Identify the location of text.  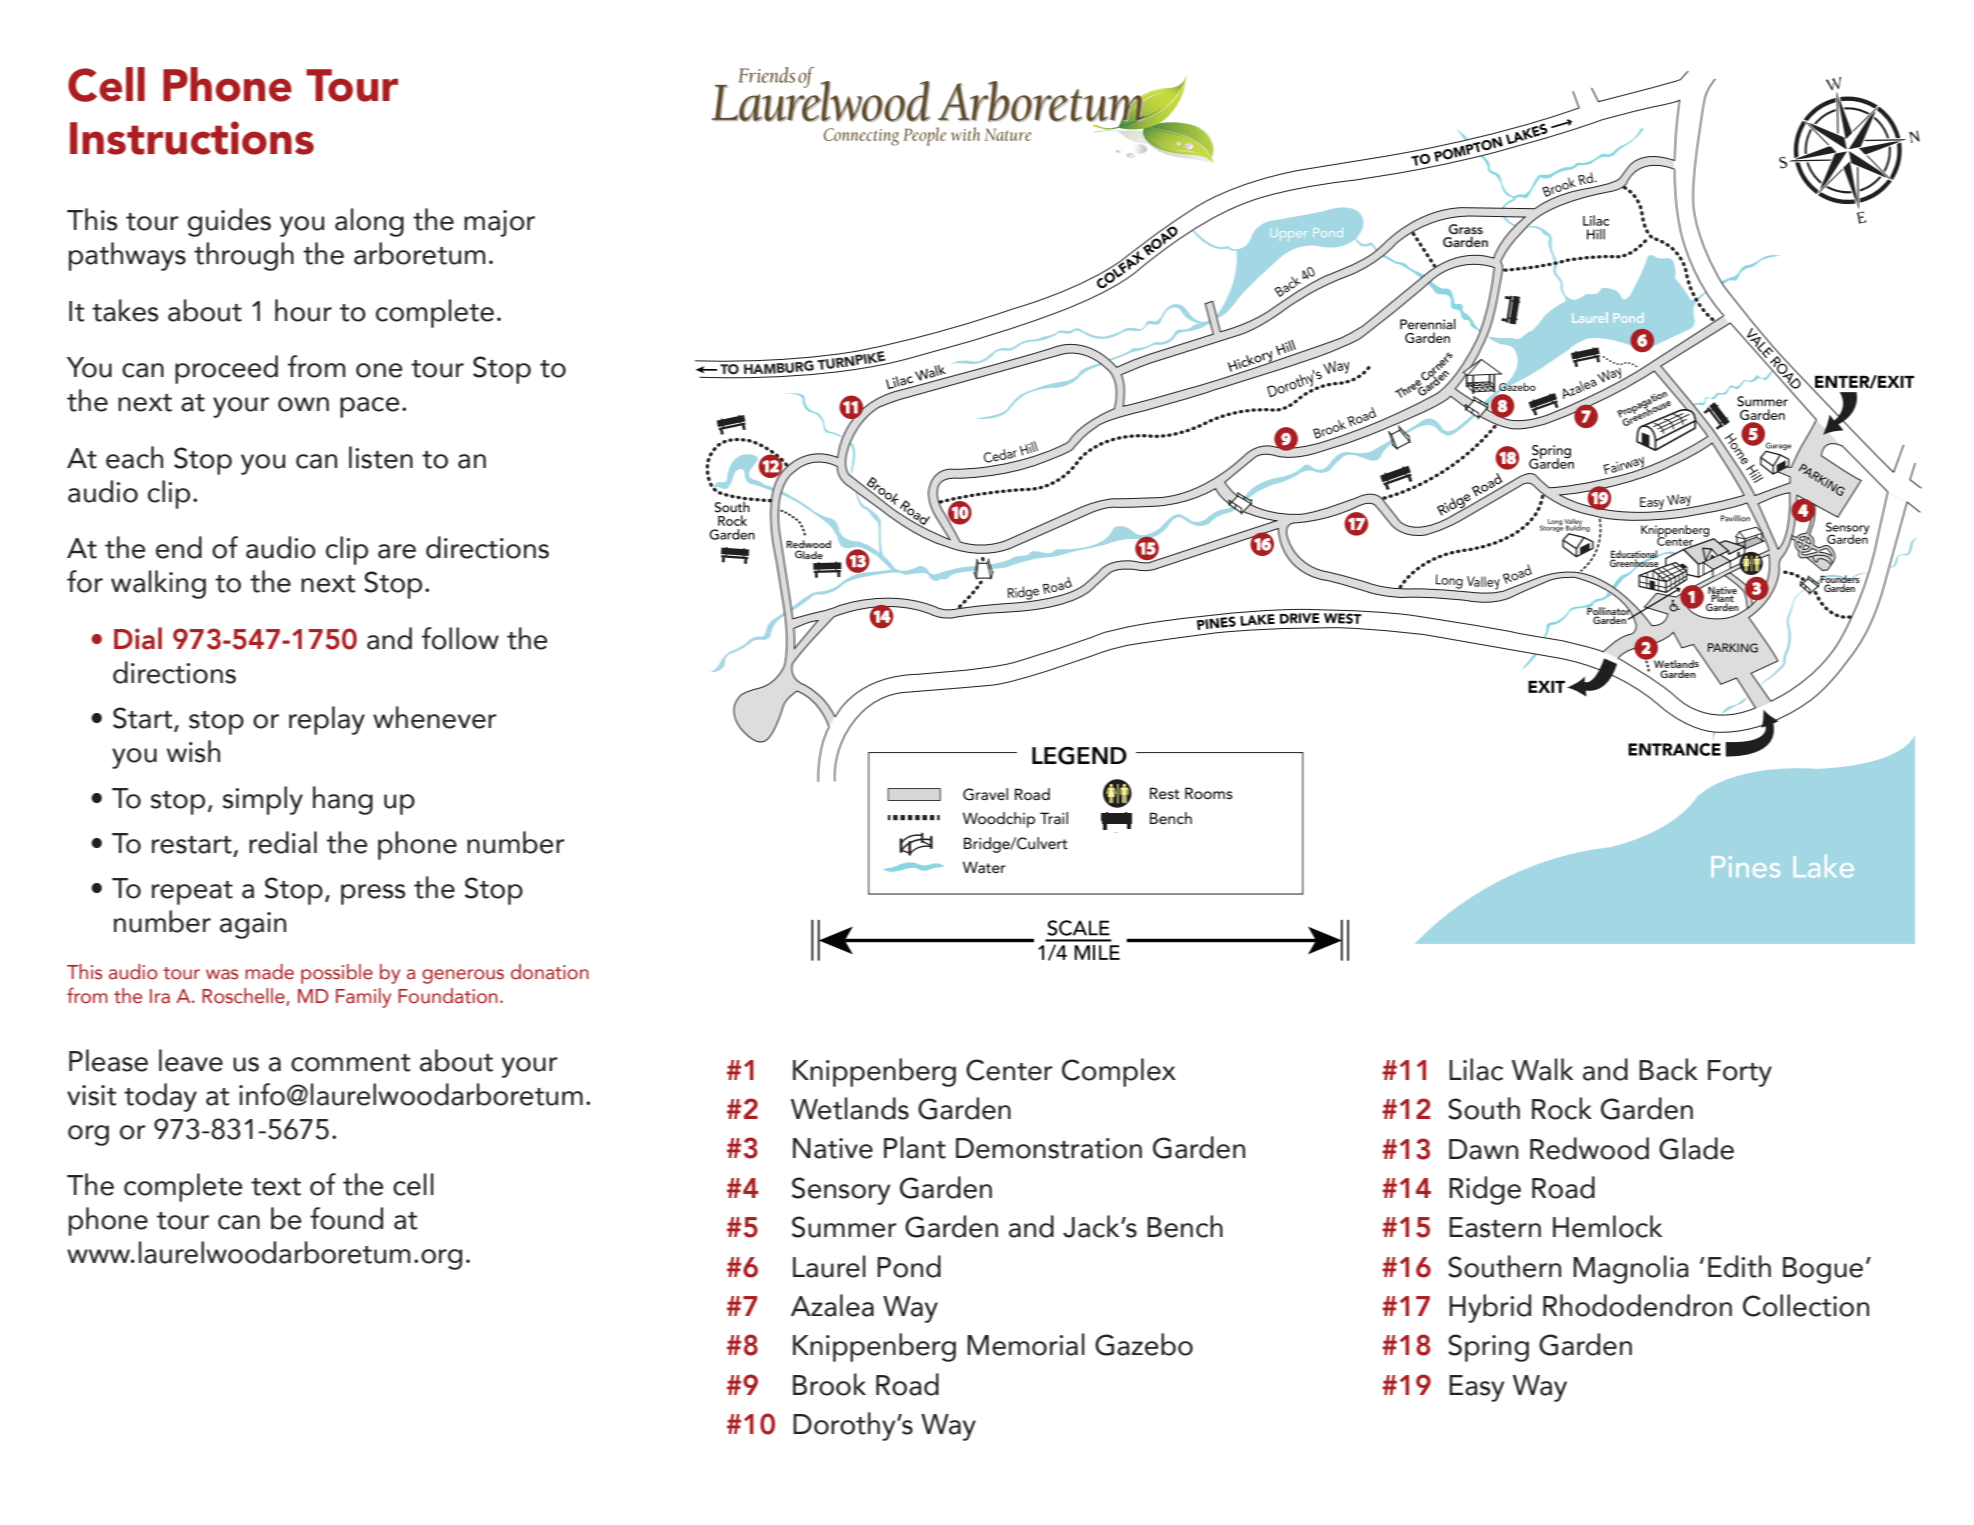
(276, 1187).
